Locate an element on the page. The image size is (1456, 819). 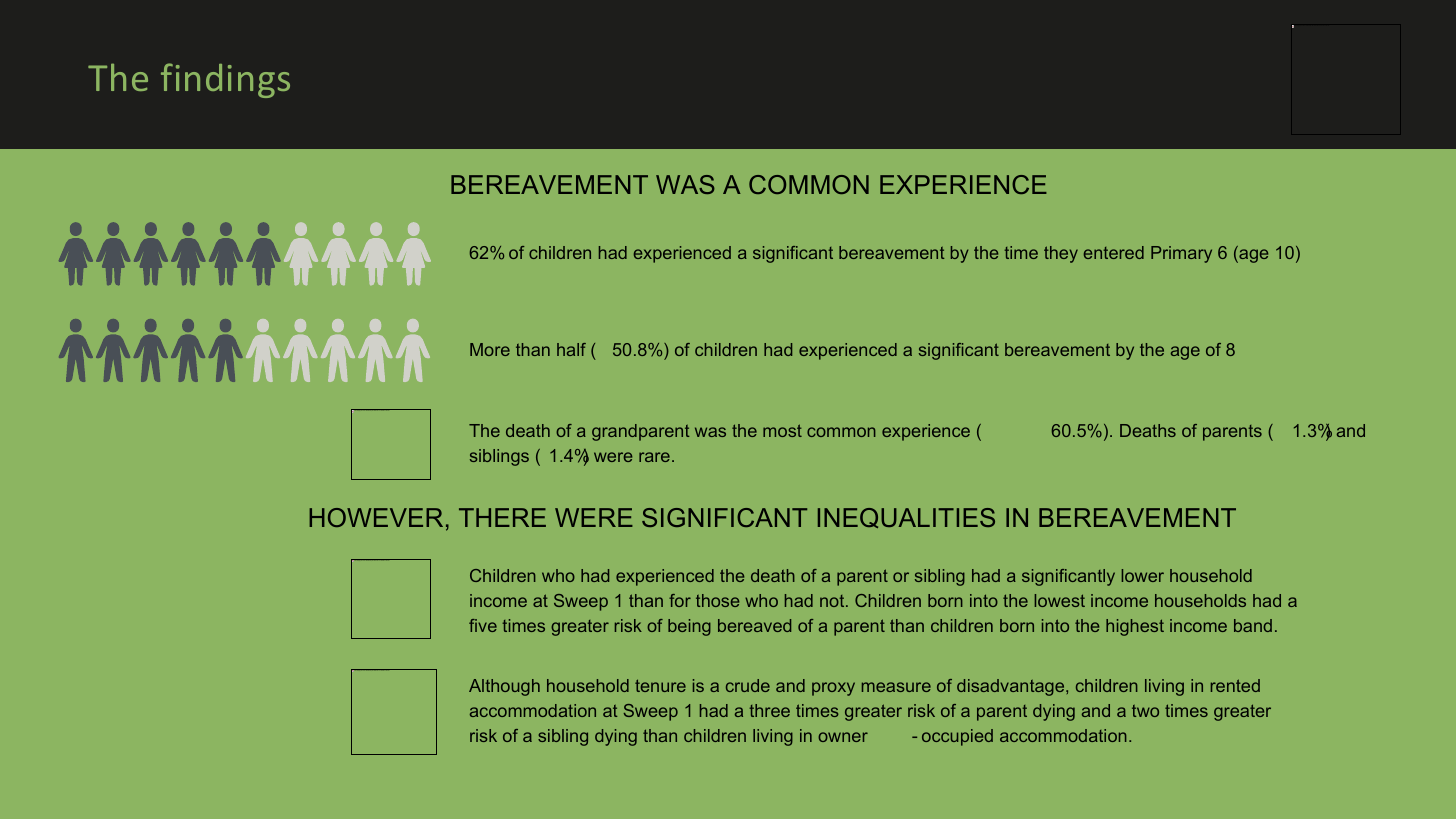
Although is located at coordinates (504, 687).
